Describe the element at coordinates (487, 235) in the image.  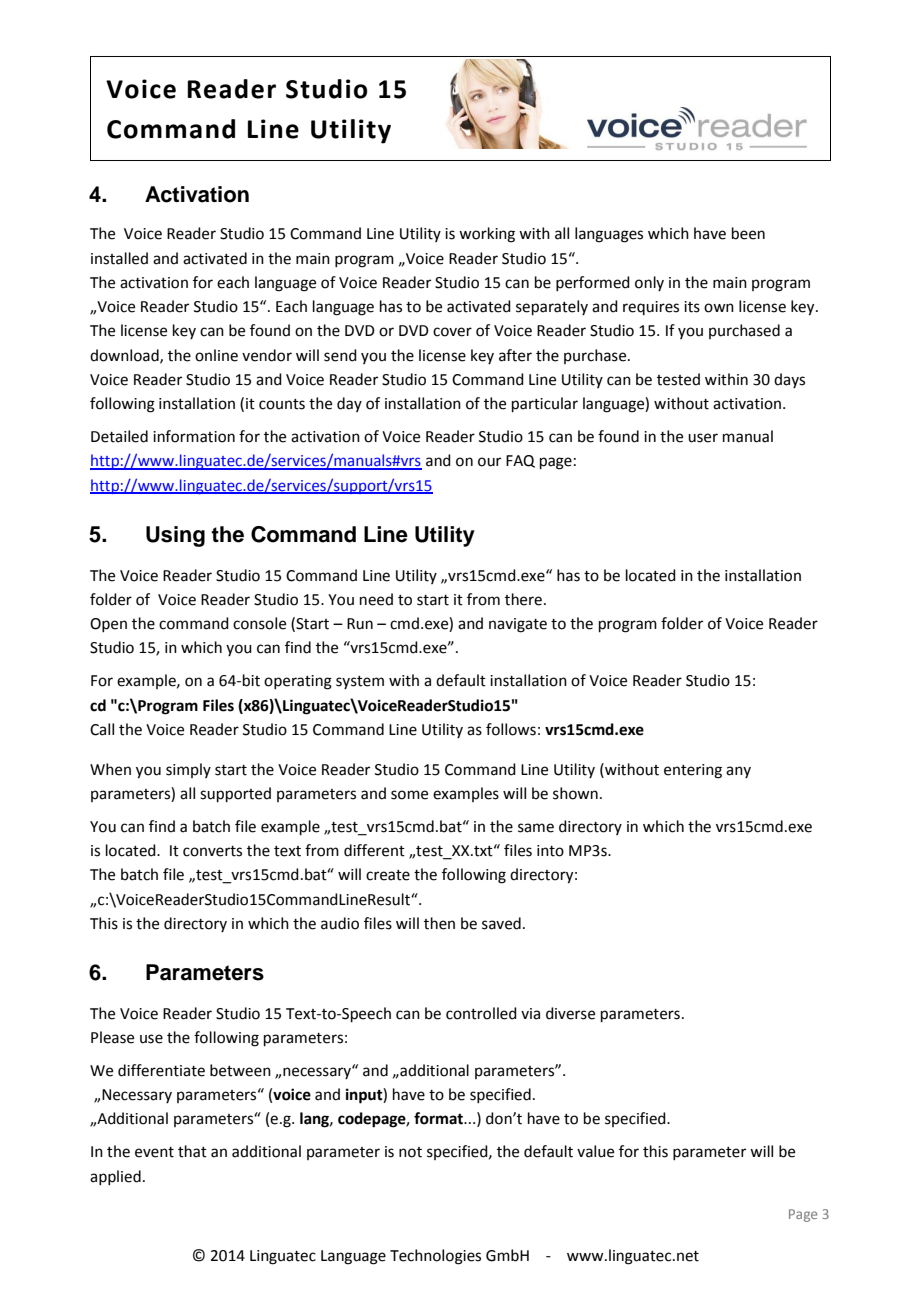
I see `working` at that location.
